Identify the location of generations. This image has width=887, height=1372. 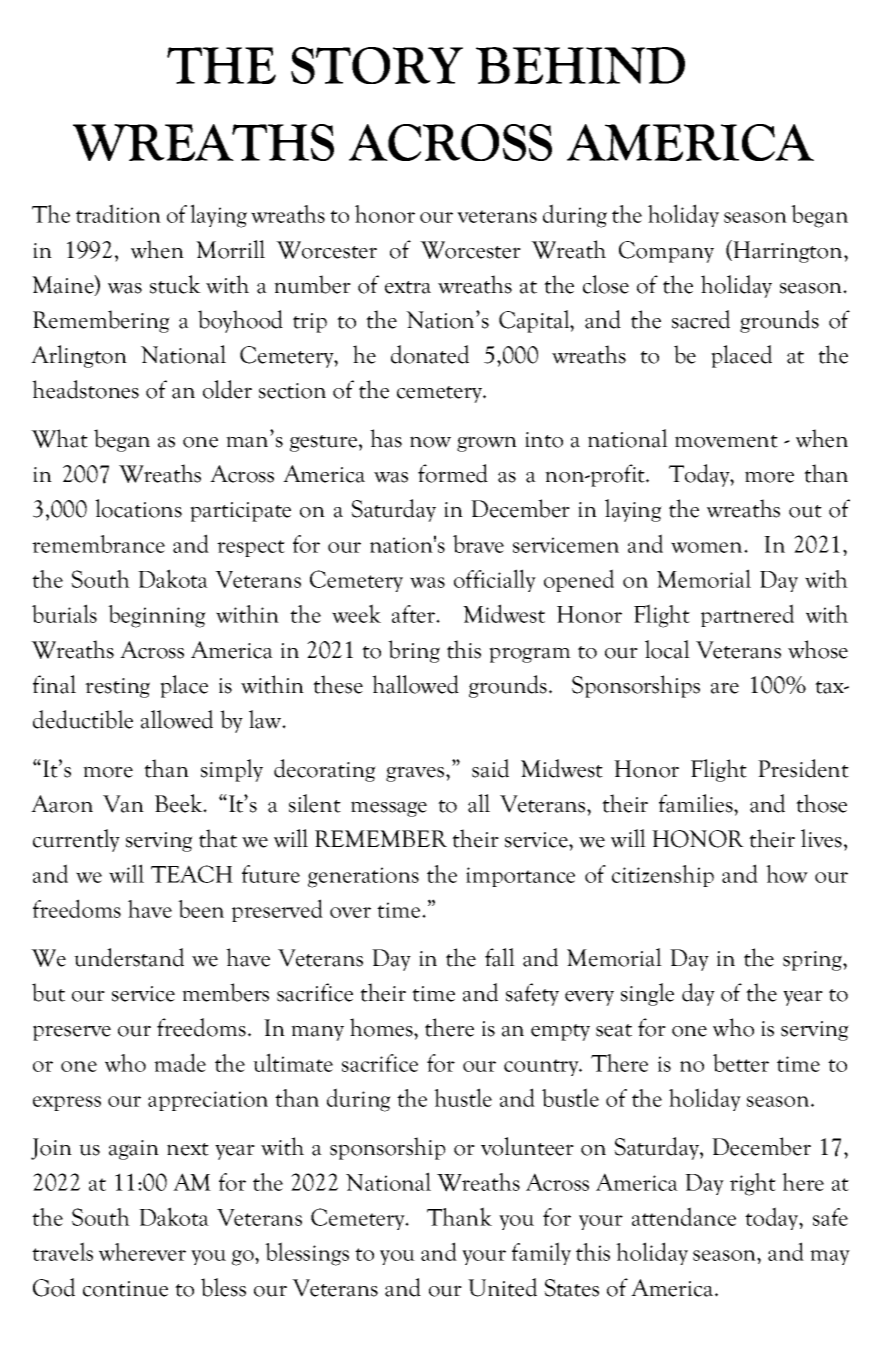
(363, 877).
